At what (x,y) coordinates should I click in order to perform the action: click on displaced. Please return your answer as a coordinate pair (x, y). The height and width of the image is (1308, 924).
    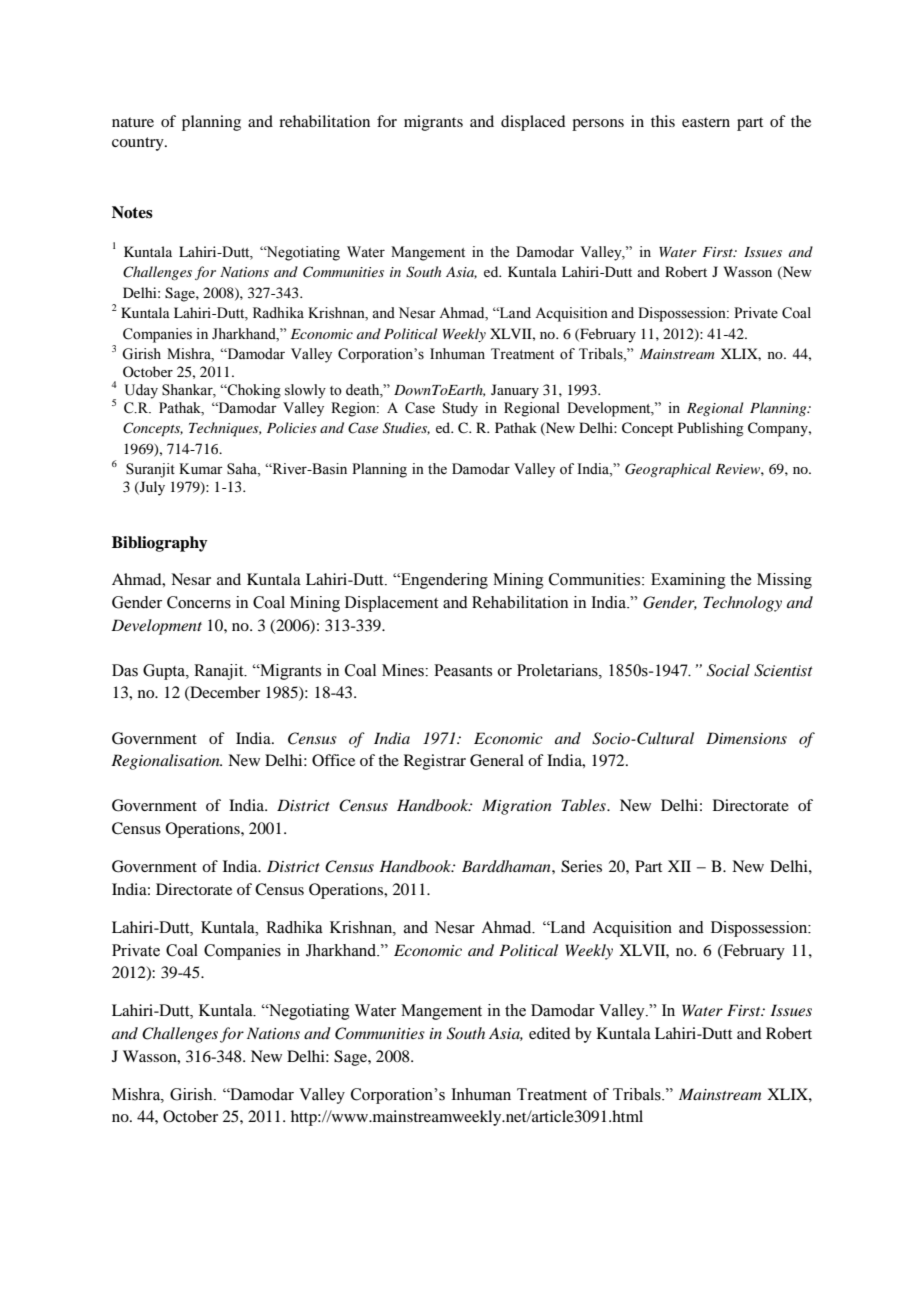
    Looking at the image, I should click on (533, 123).
